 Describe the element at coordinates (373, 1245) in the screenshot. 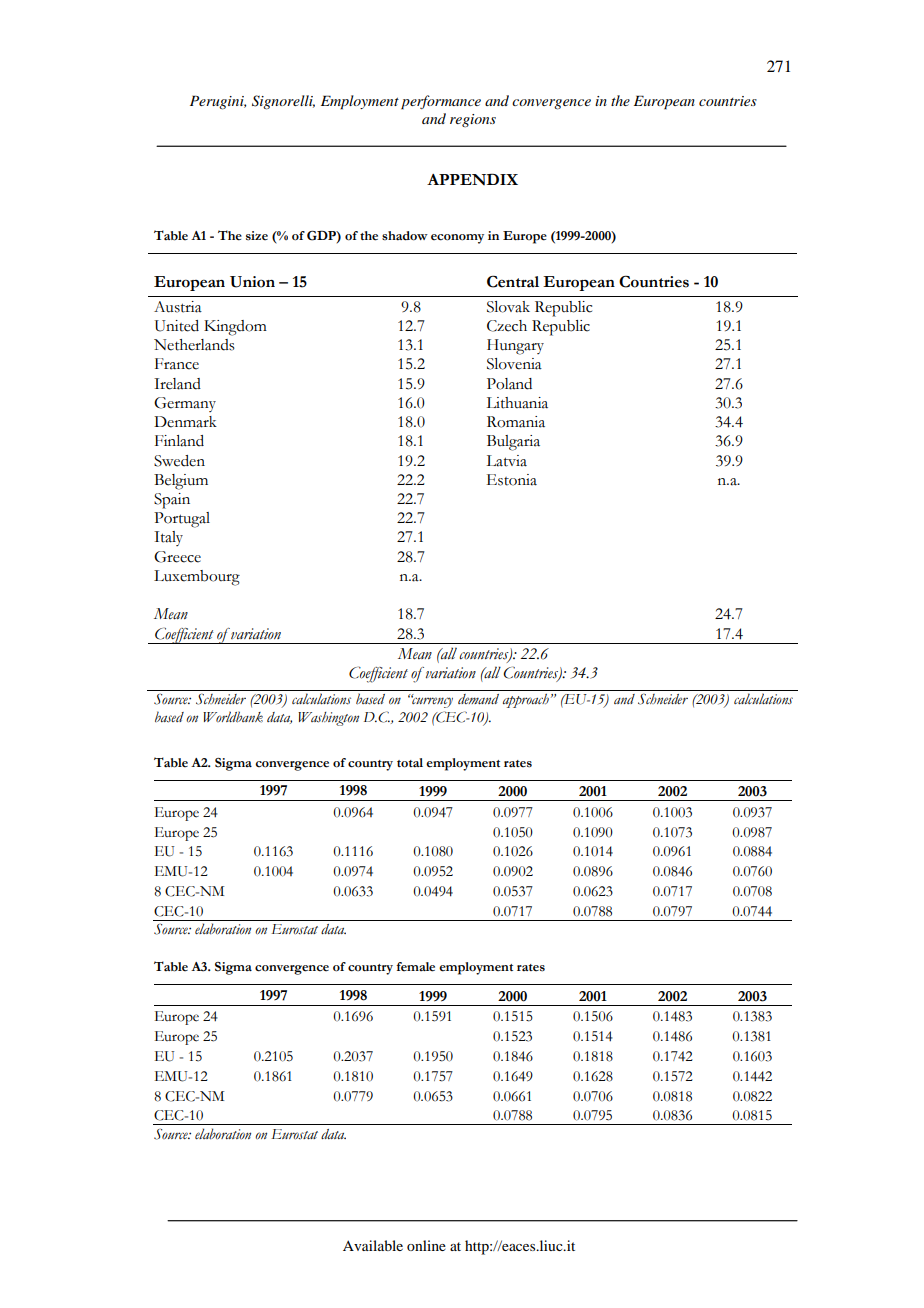

I see `Available` at that location.
